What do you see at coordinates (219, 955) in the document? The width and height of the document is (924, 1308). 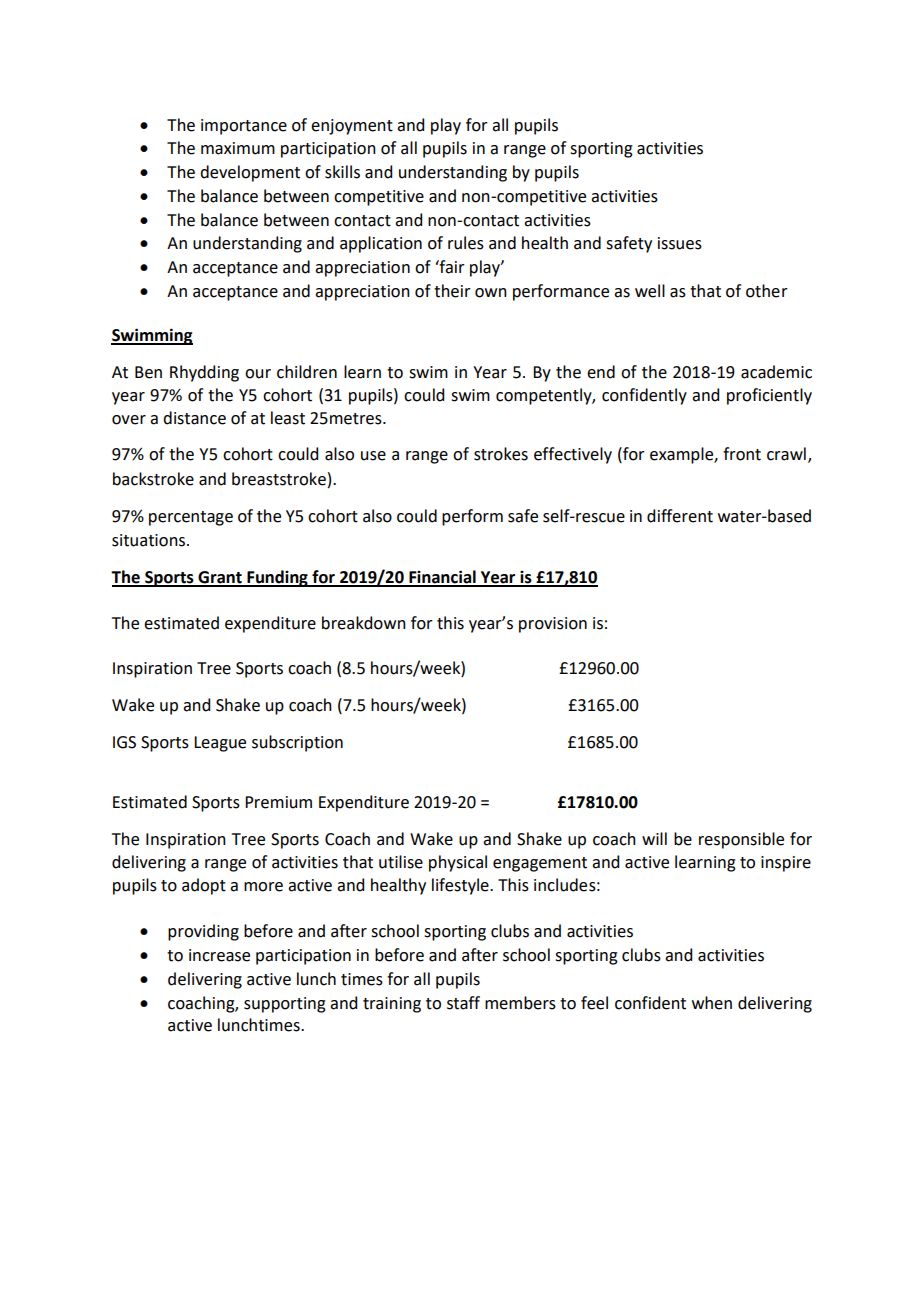 I see `increase` at bounding box center [219, 955].
